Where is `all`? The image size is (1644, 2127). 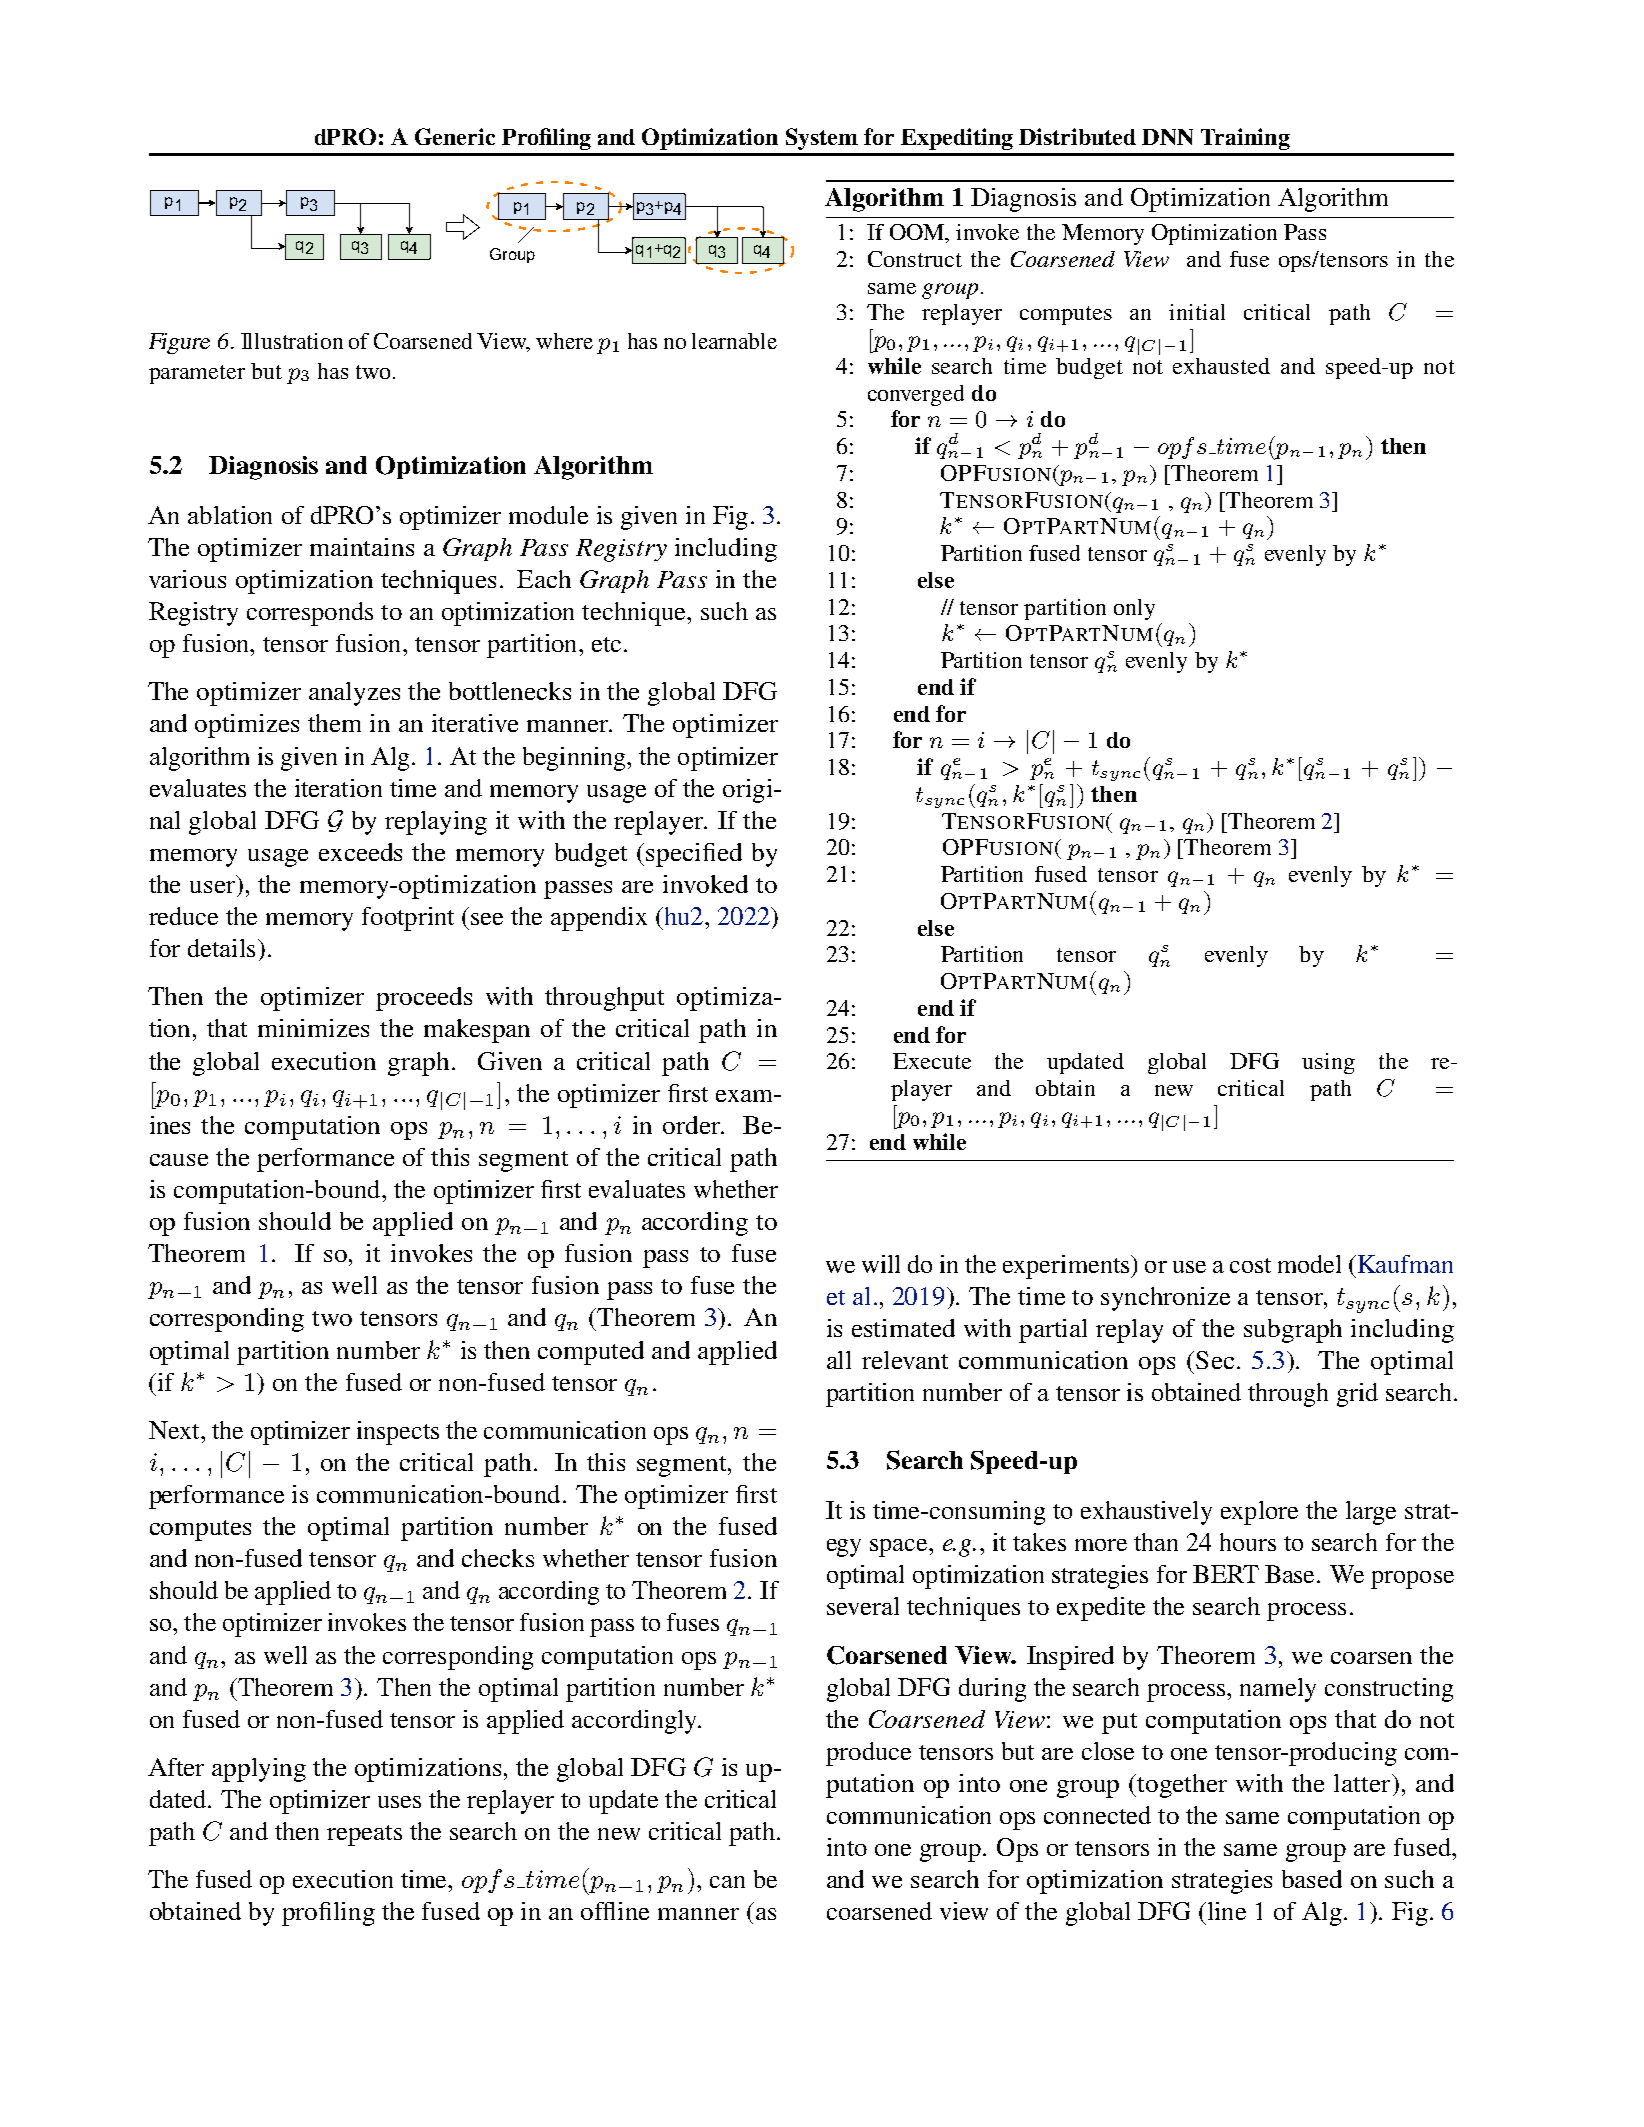 all is located at coordinates (839, 1360).
